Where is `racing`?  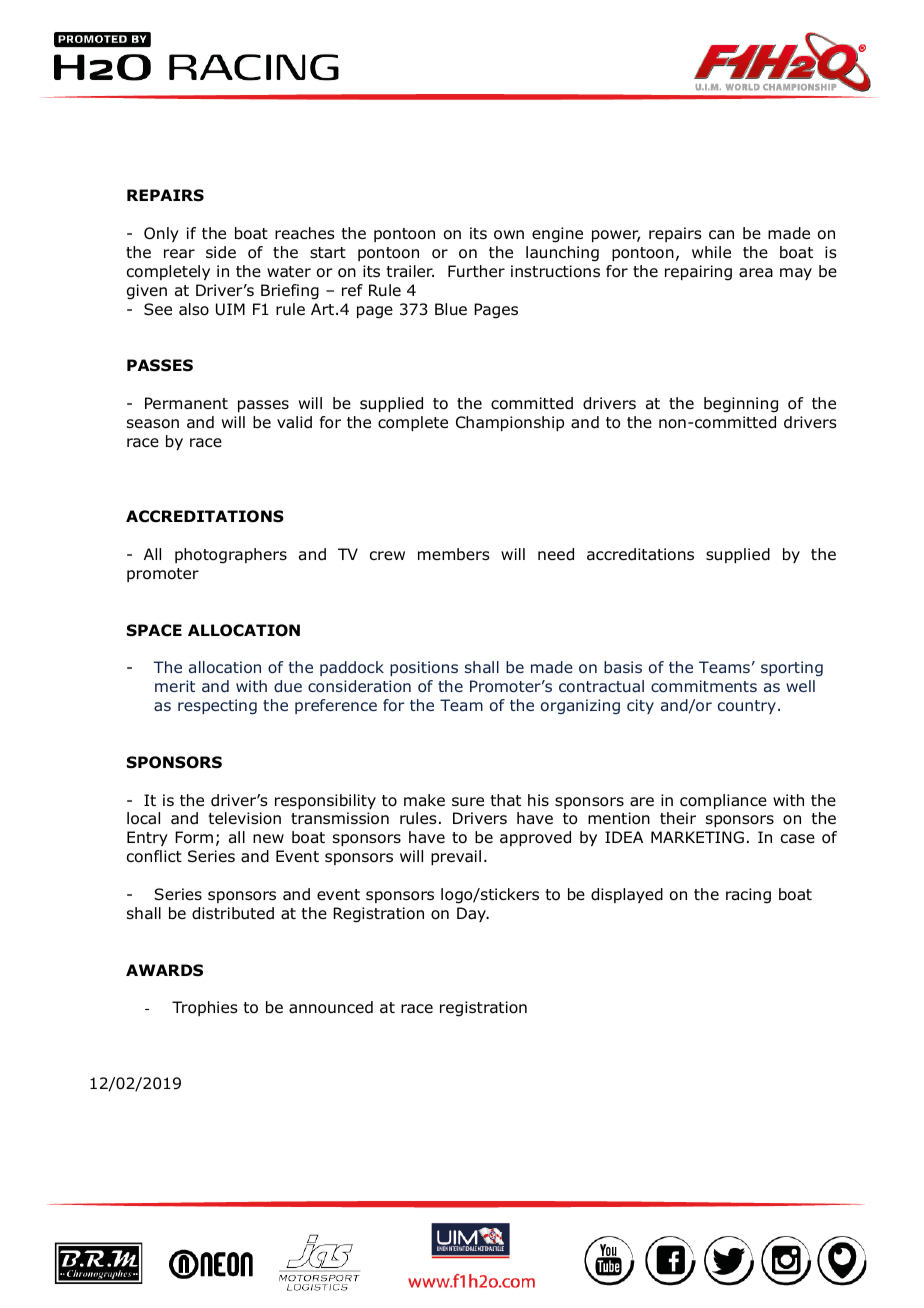 racing is located at coordinates (748, 896).
